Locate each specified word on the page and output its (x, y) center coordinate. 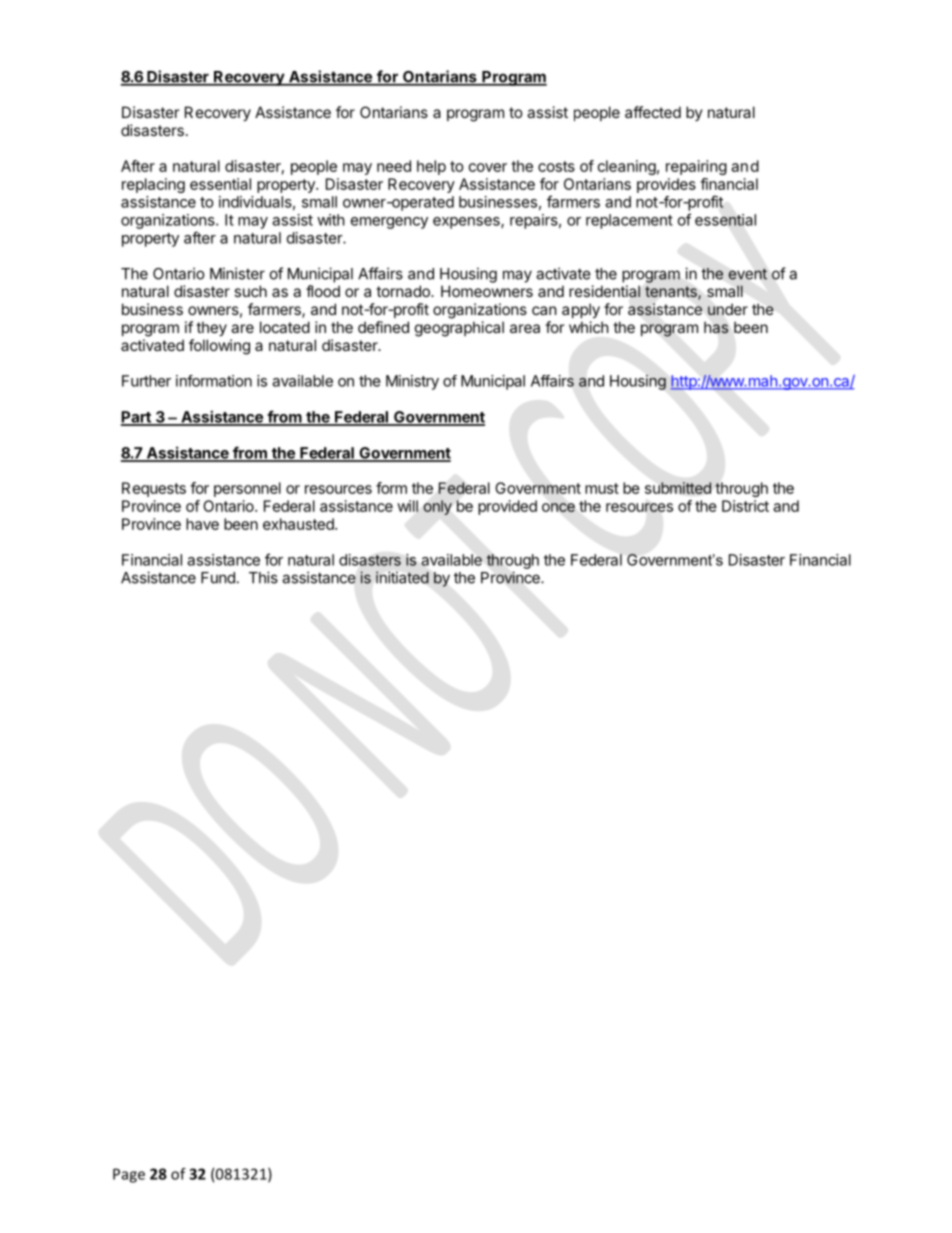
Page (129, 1175)
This (263, 577)
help (431, 167)
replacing (153, 185)
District (745, 506)
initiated (402, 577)
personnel (247, 489)
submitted (678, 488)
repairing (696, 167)
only (438, 507)
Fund (218, 578)
